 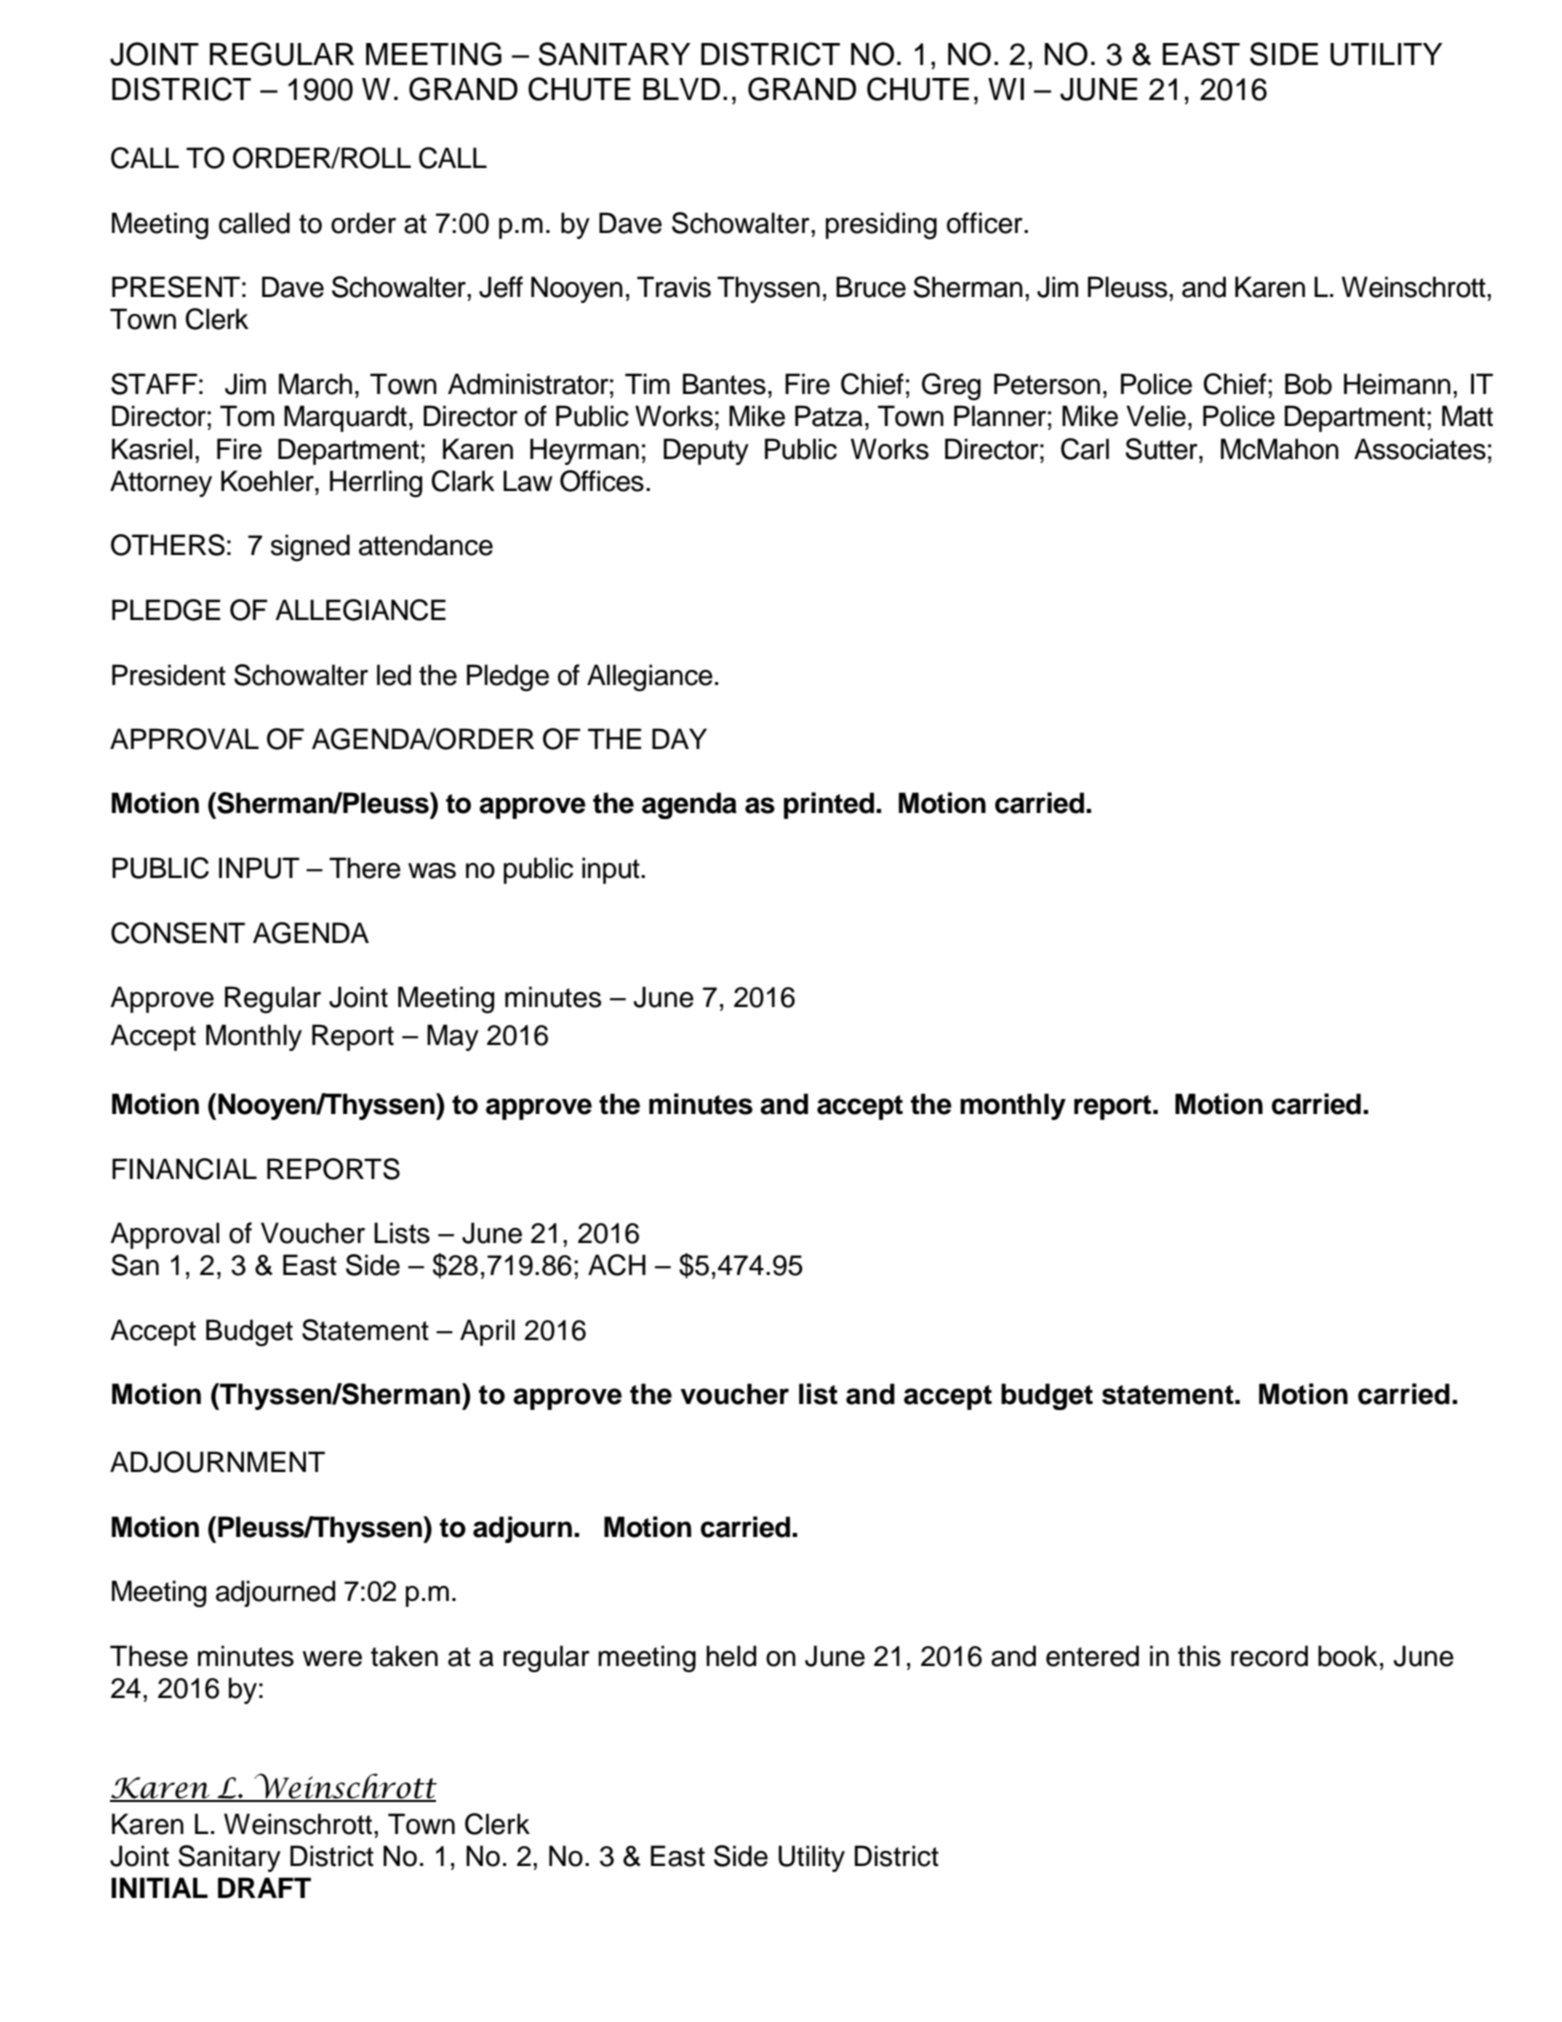 I want to click on presiding, so click(x=881, y=226).
